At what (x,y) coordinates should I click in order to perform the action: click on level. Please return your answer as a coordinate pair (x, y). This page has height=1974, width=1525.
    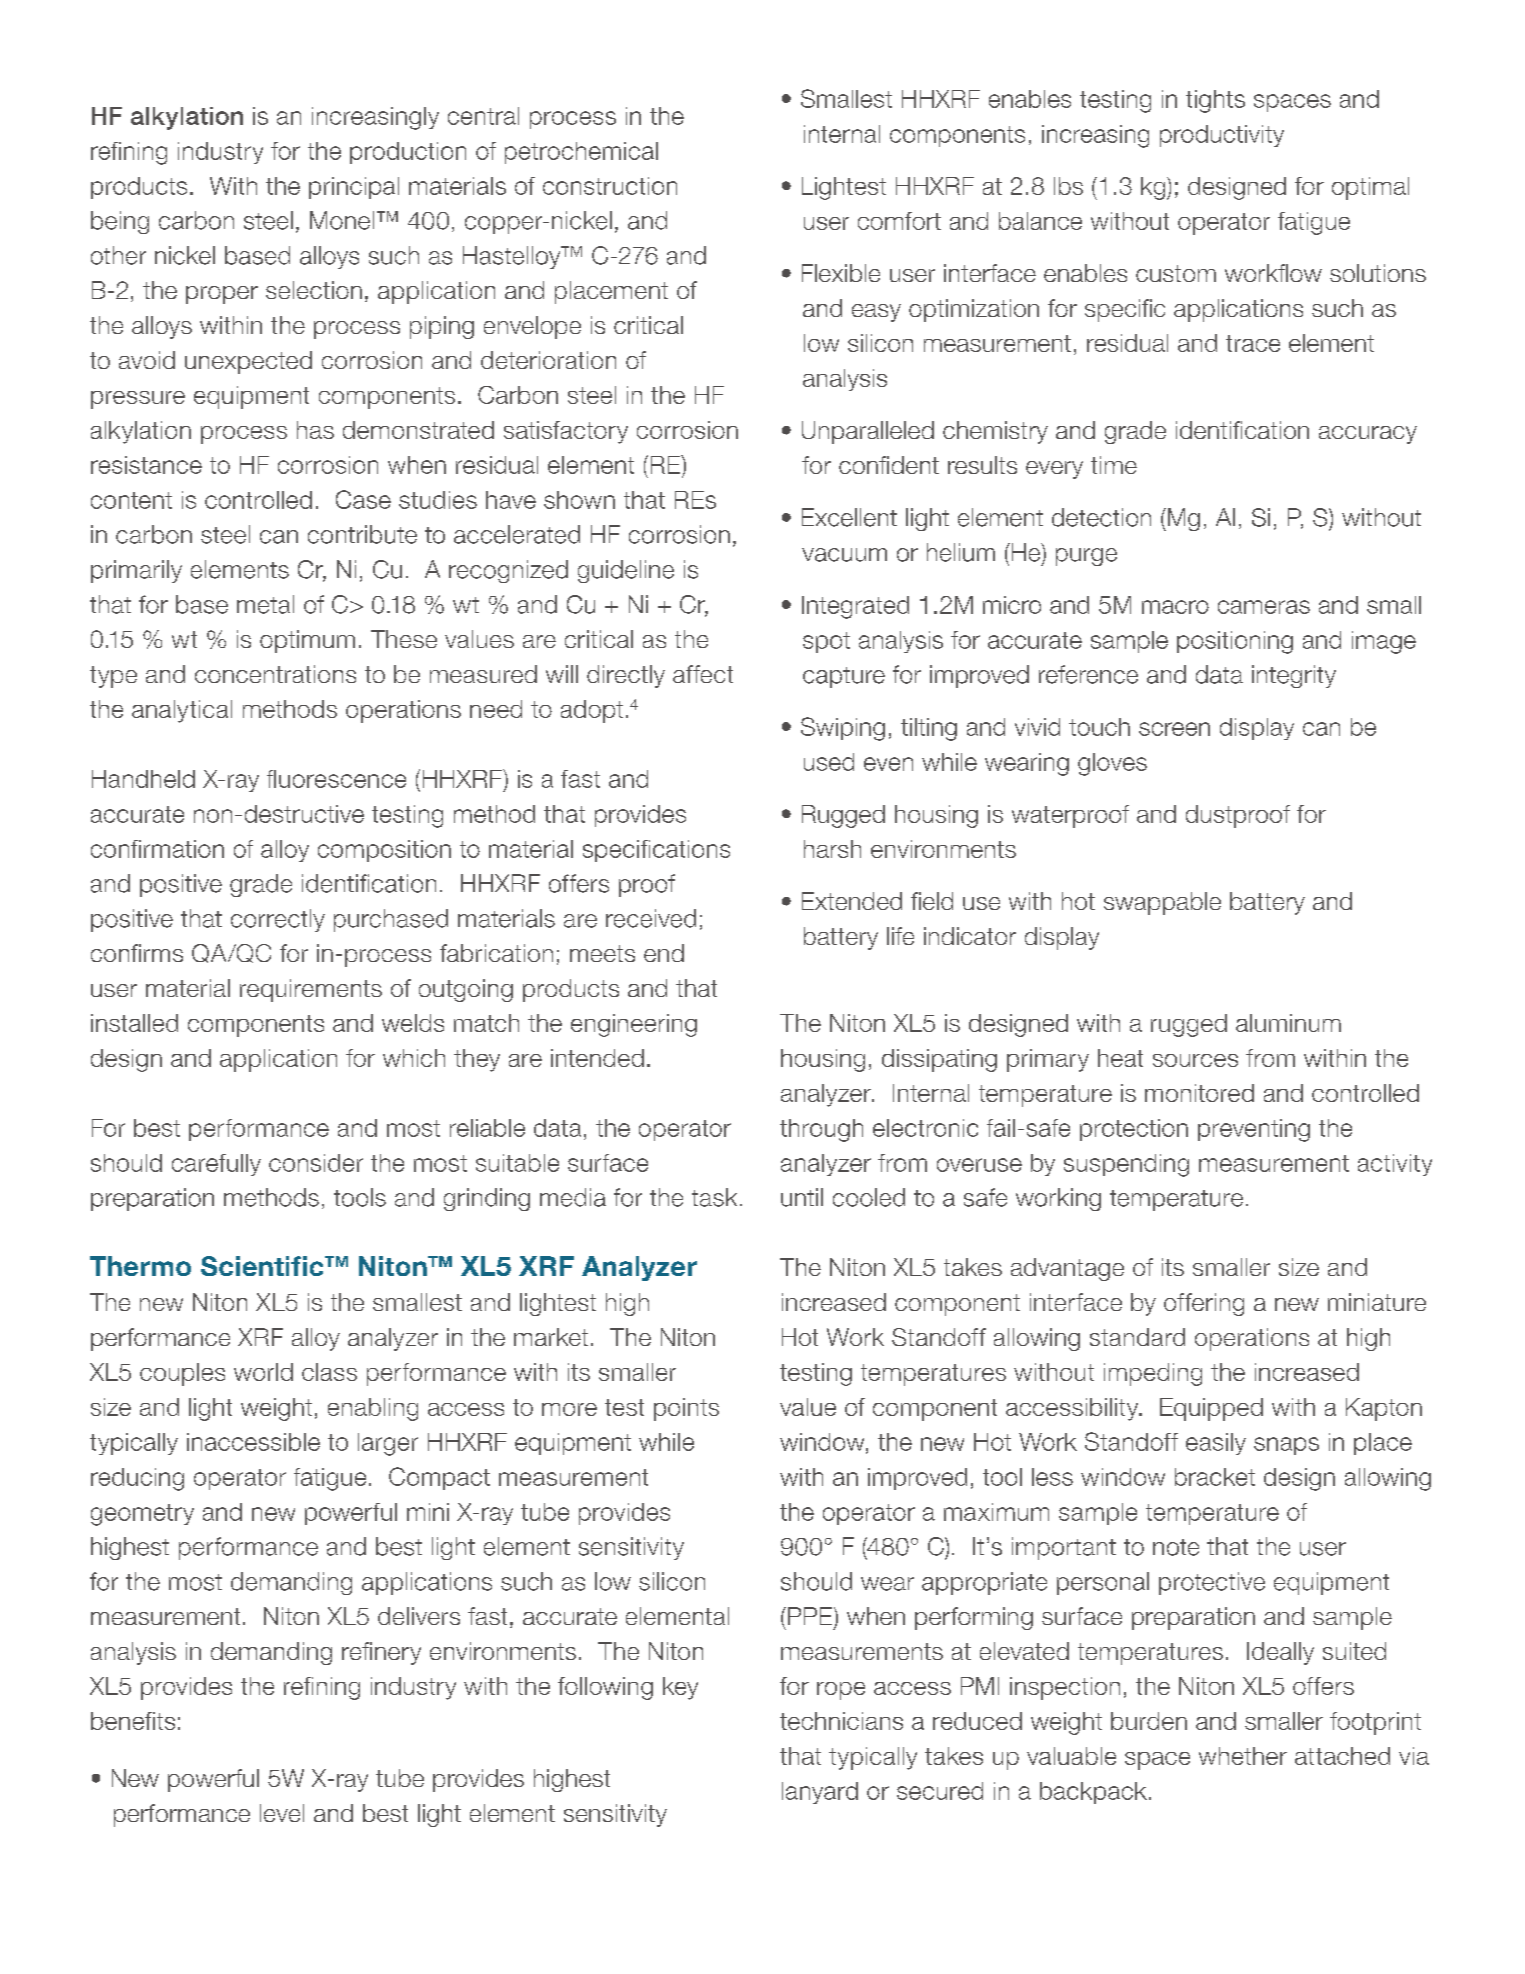
    Looking at the image, I should click on (282, 1813).
